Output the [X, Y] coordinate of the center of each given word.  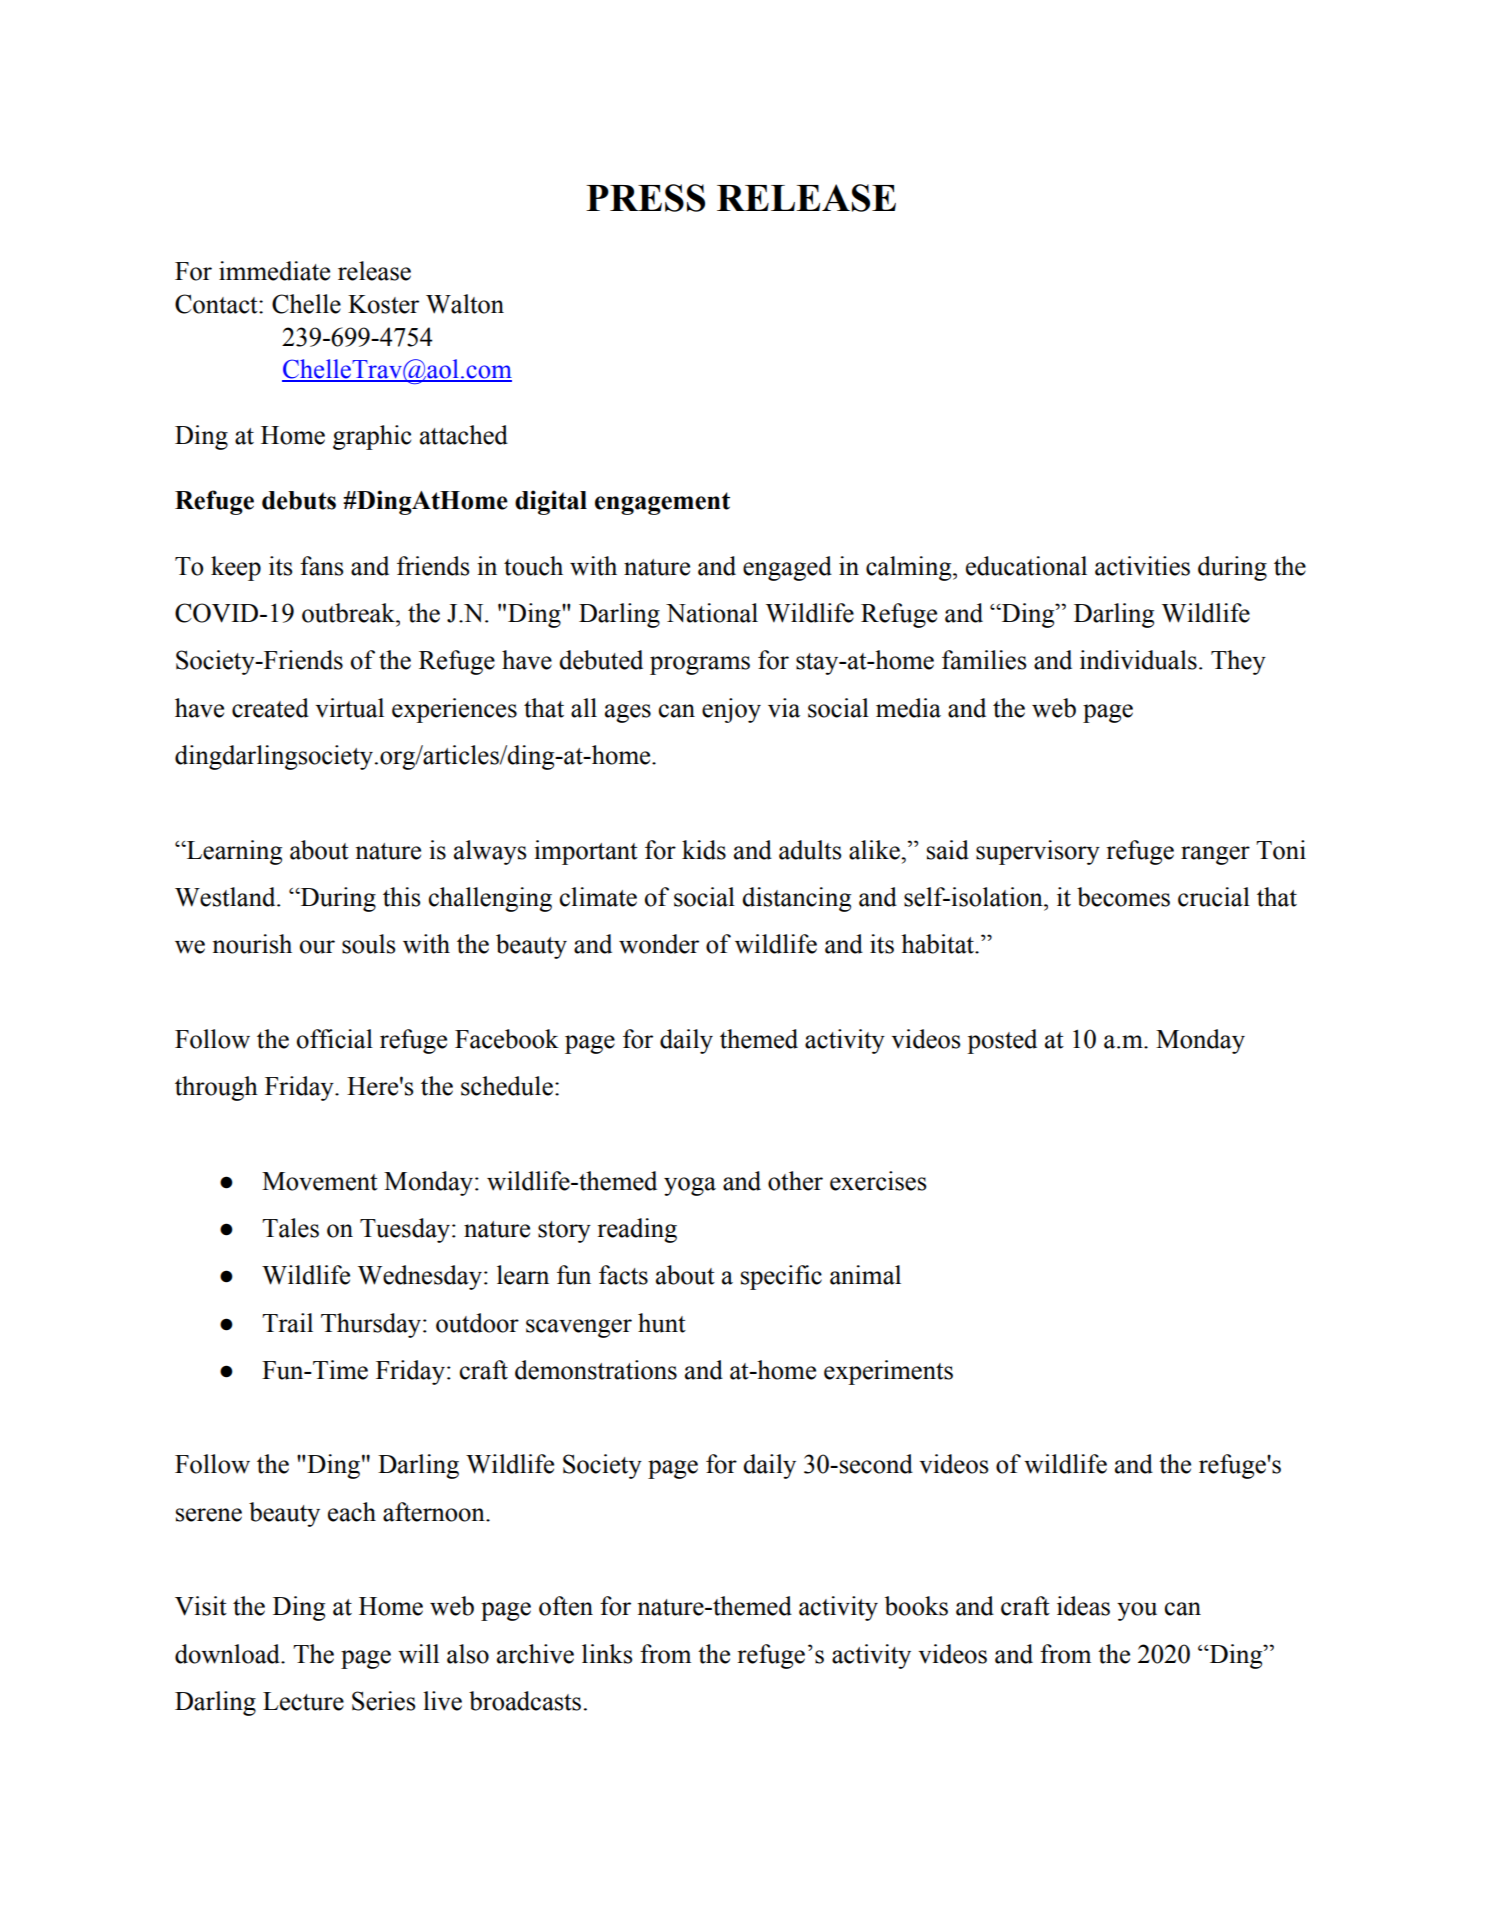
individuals [1138, 660]
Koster [383, 304]
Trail [287, 1323]
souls [369, 944]
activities [1142, 566]
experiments [888, 1372]
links [607, 1654]
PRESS [645, 198]
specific [781, 1277]
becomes [1123, 897]
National [712, 613]
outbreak [349, 613]
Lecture [303, 1701]
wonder [659, 944]
